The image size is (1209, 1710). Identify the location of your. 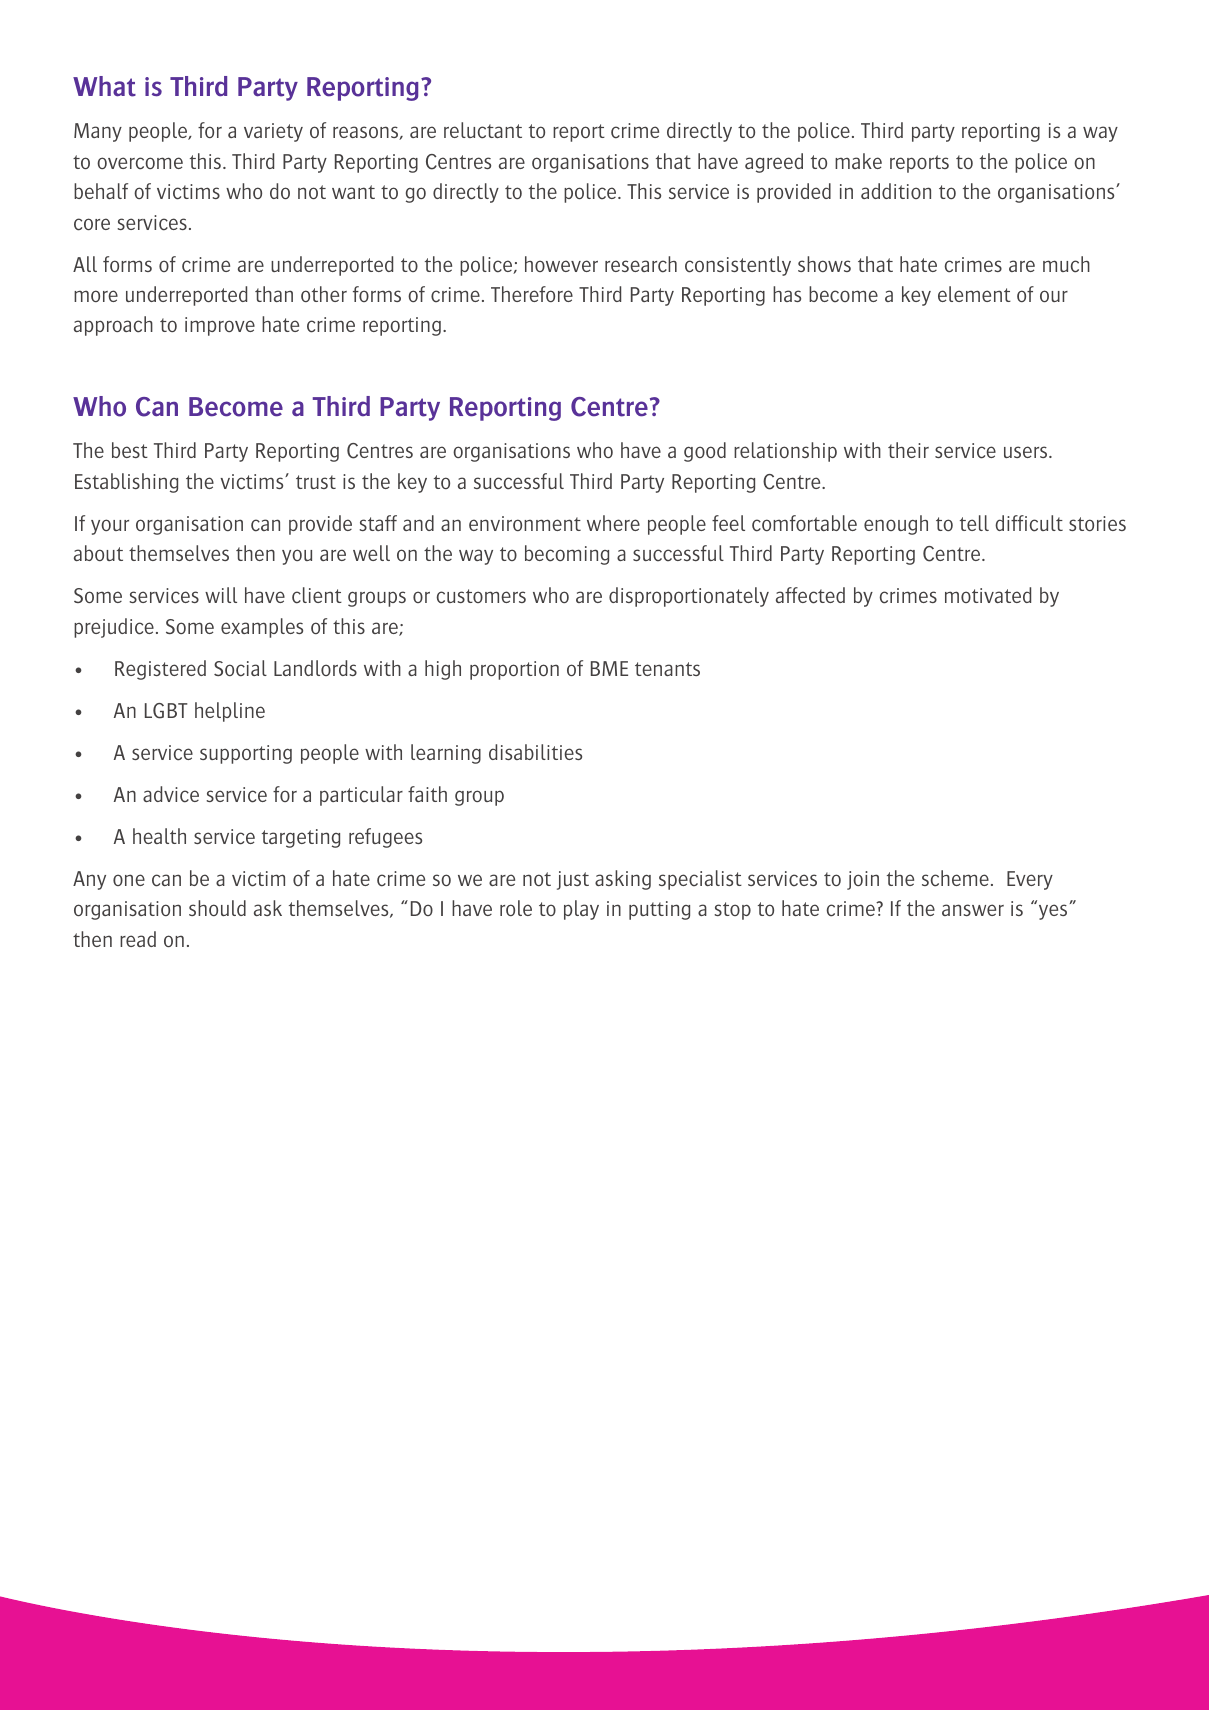
(110, 527).
